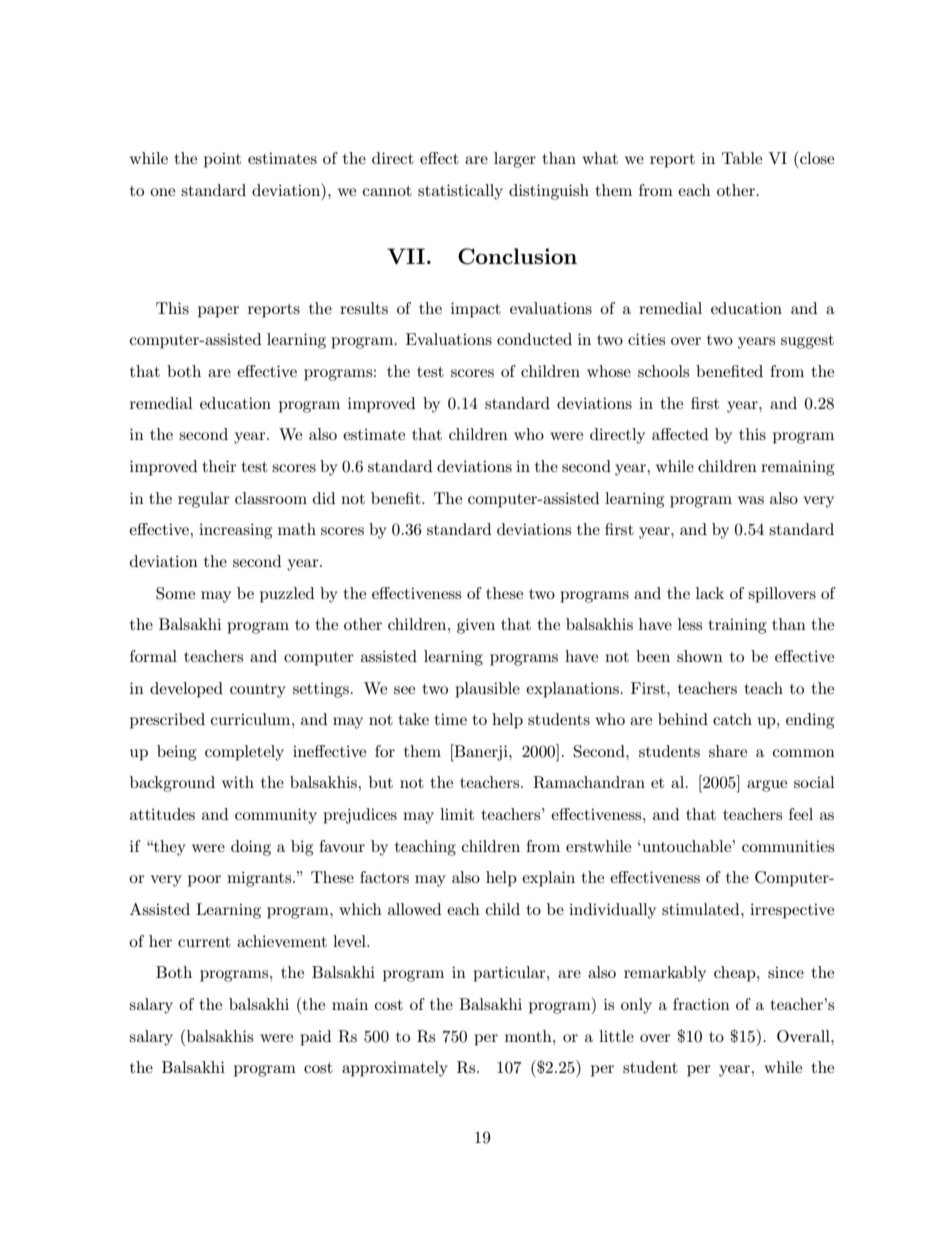  What do you see at coordinates (222, 160) in the screenshot?
I see `point` at bounding box center [222, 160].
